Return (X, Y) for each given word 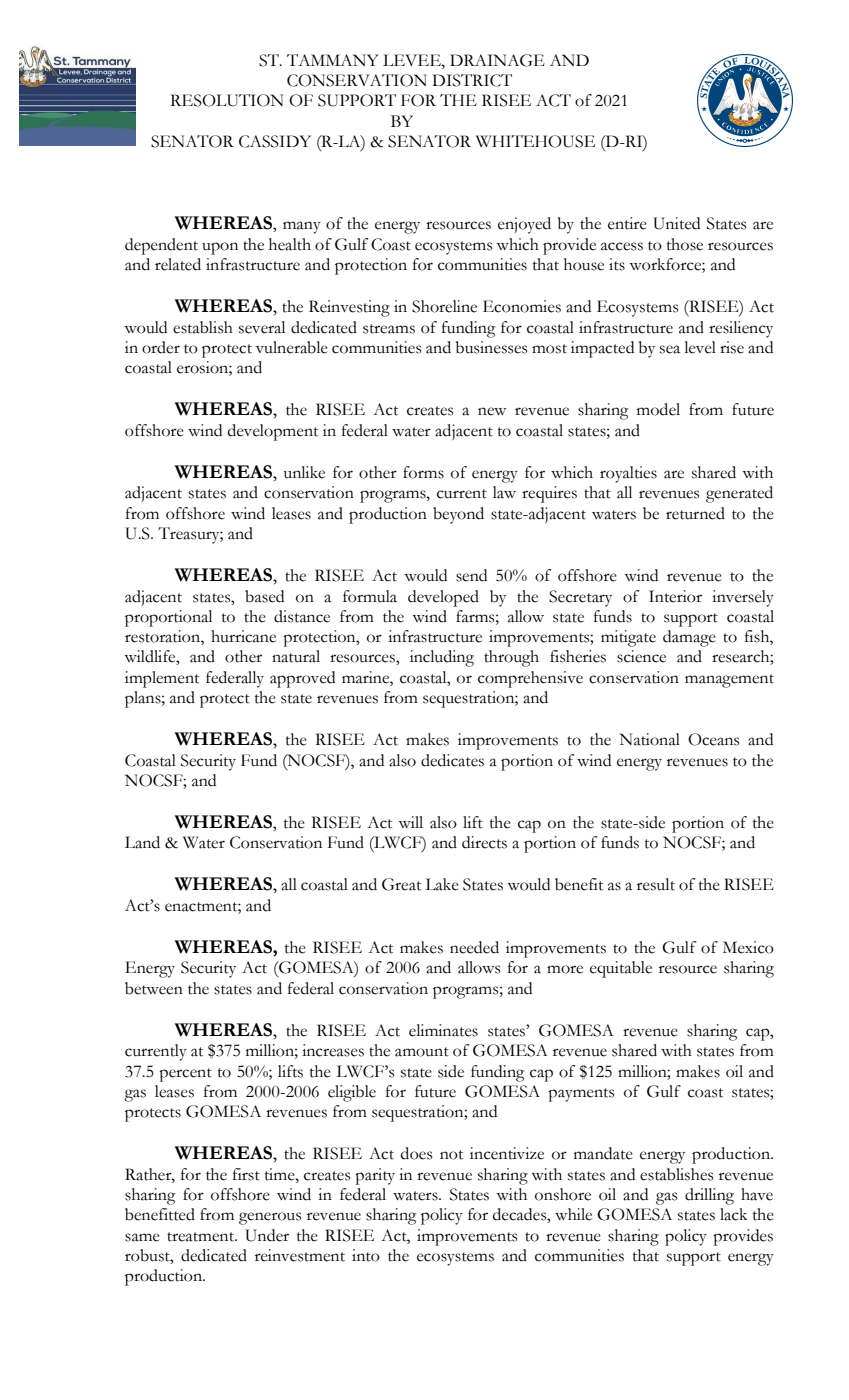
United (676, 223)
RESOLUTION (226, 100)
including (442, 658)
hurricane (243, 636)
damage (689, 638)
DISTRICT (472, 80)
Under (267, 1235)
